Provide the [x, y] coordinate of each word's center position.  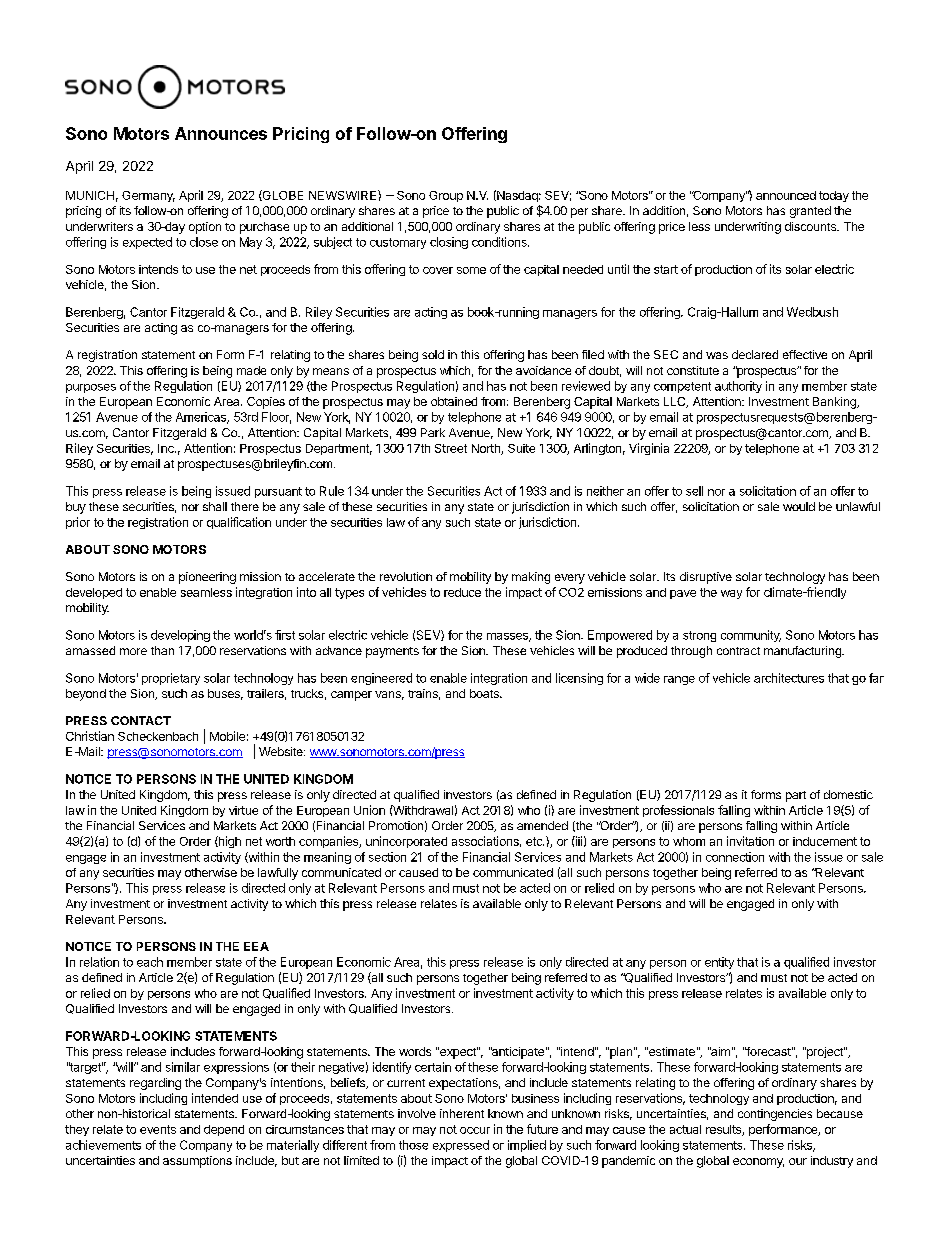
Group [446, 196]
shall [215, 506]
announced [786, 195]
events [158, 1129]
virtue [243, 810]
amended [542, 825]
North [487, 449]
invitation [750, 841]
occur [475, 1130]
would [799, 506]
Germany [148, 196]
